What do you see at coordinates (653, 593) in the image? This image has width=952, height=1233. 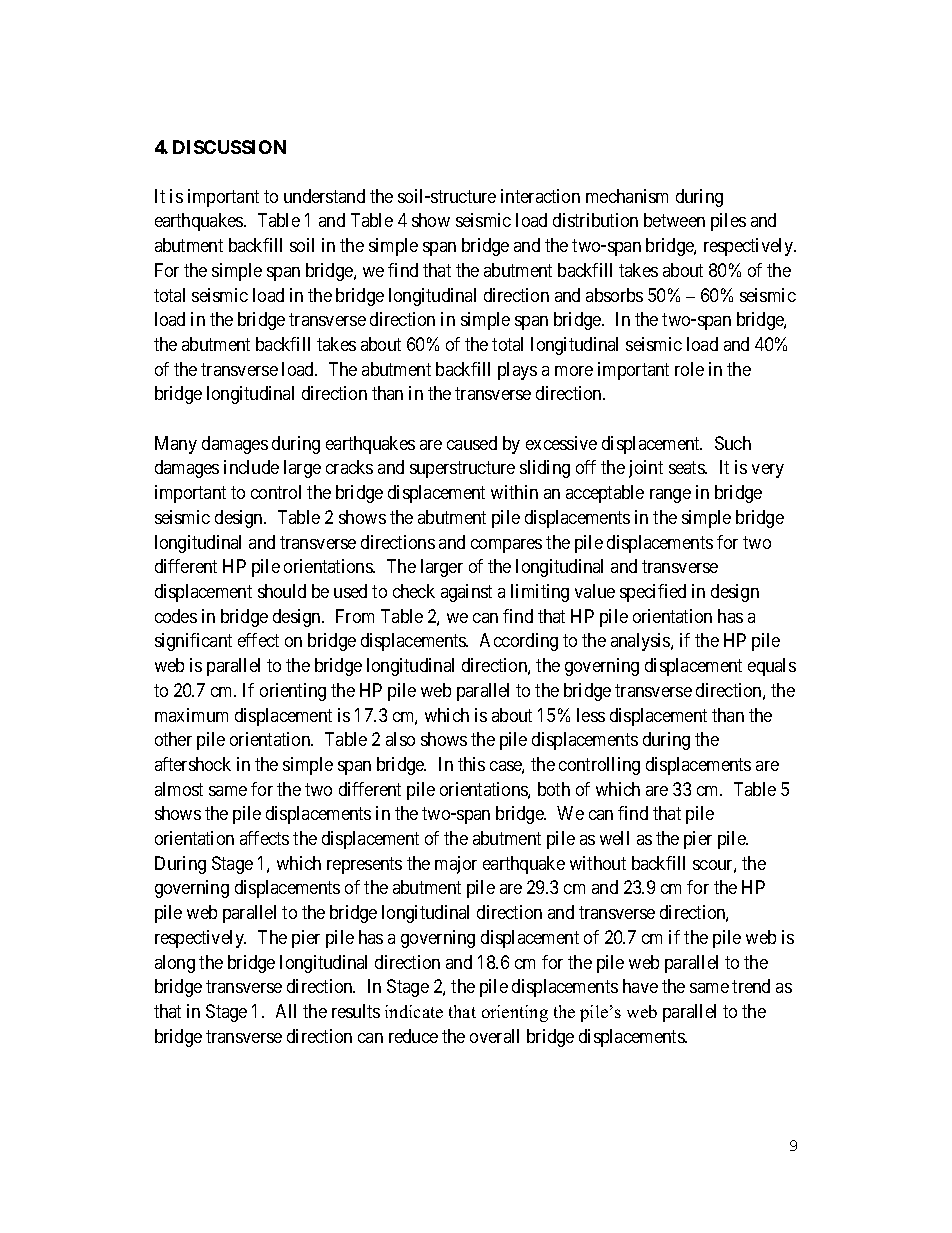 I see `specified` at bounding box center [653, 593].
